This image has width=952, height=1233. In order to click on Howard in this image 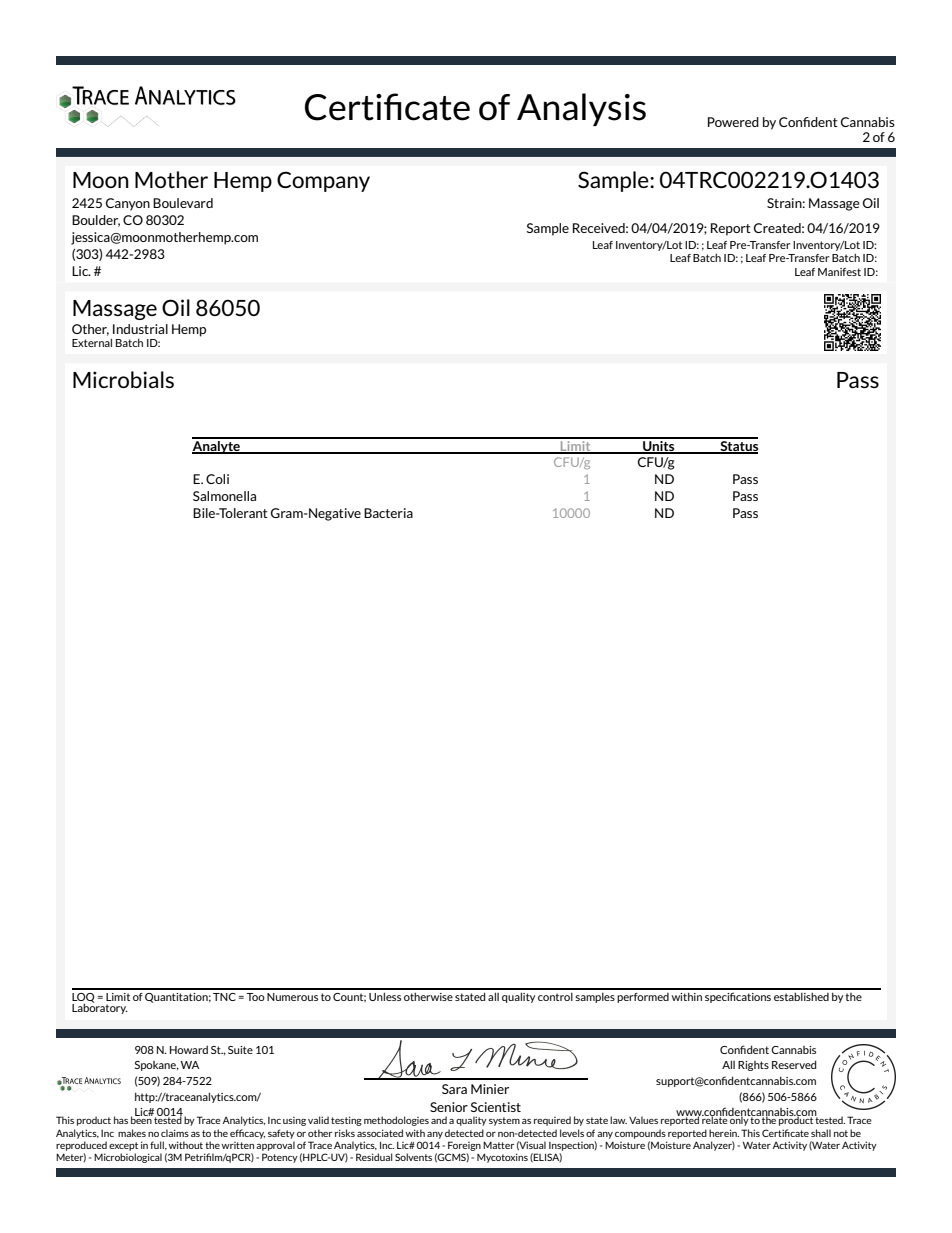, I will do `click(189, 1049)`.
